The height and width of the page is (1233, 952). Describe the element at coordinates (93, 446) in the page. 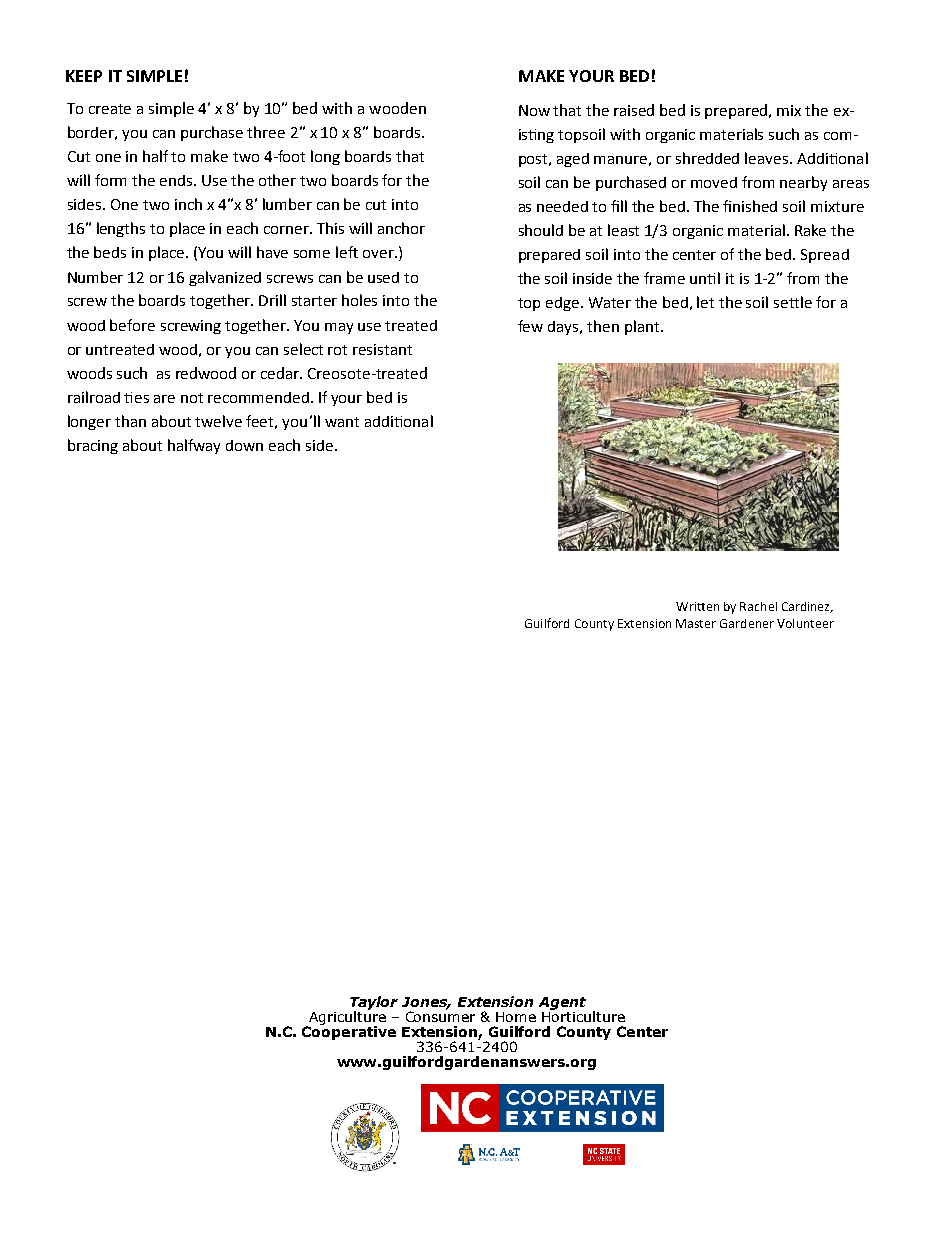

I see `bracing` at that location.
